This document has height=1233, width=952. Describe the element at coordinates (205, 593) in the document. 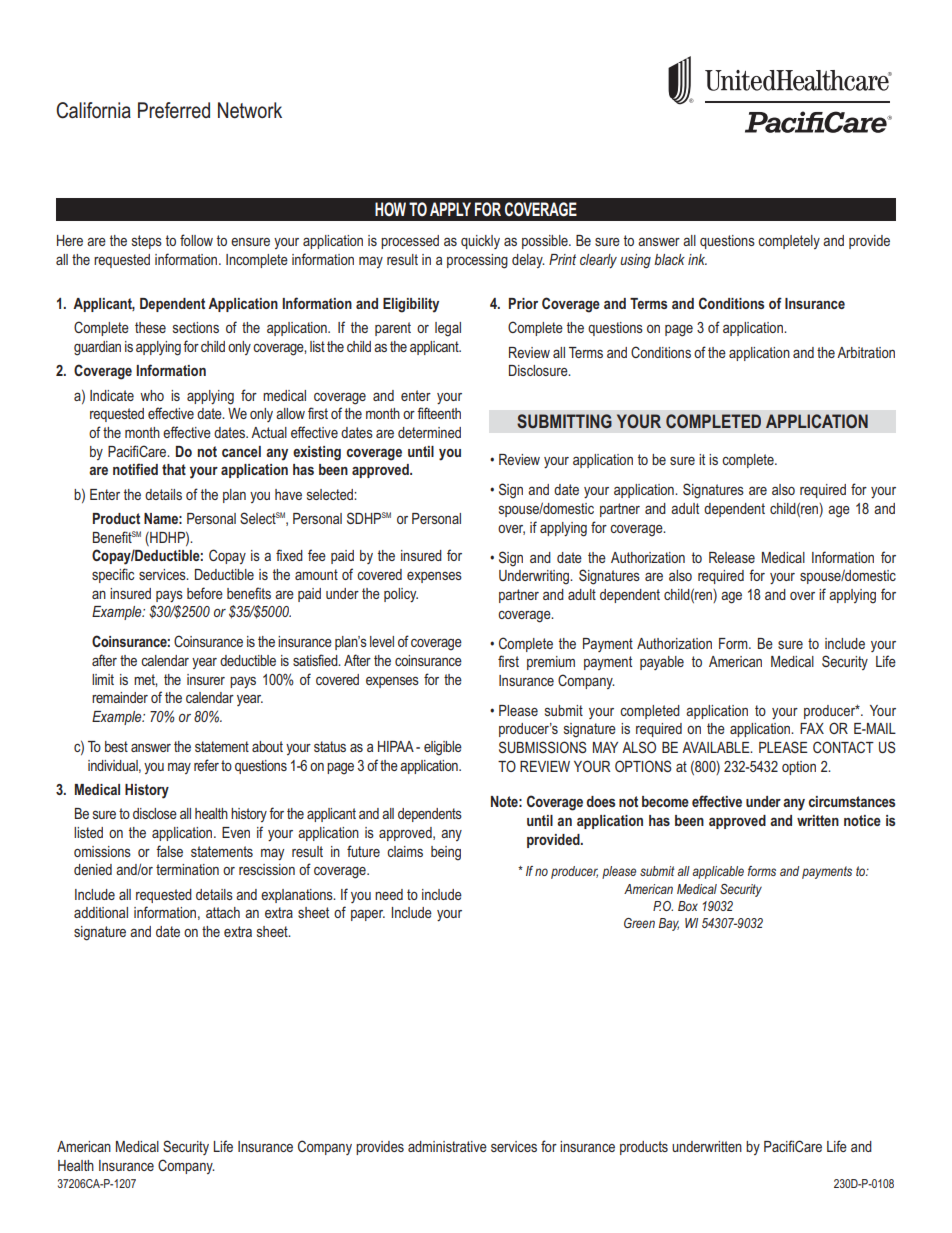

I see `before` at that location.
